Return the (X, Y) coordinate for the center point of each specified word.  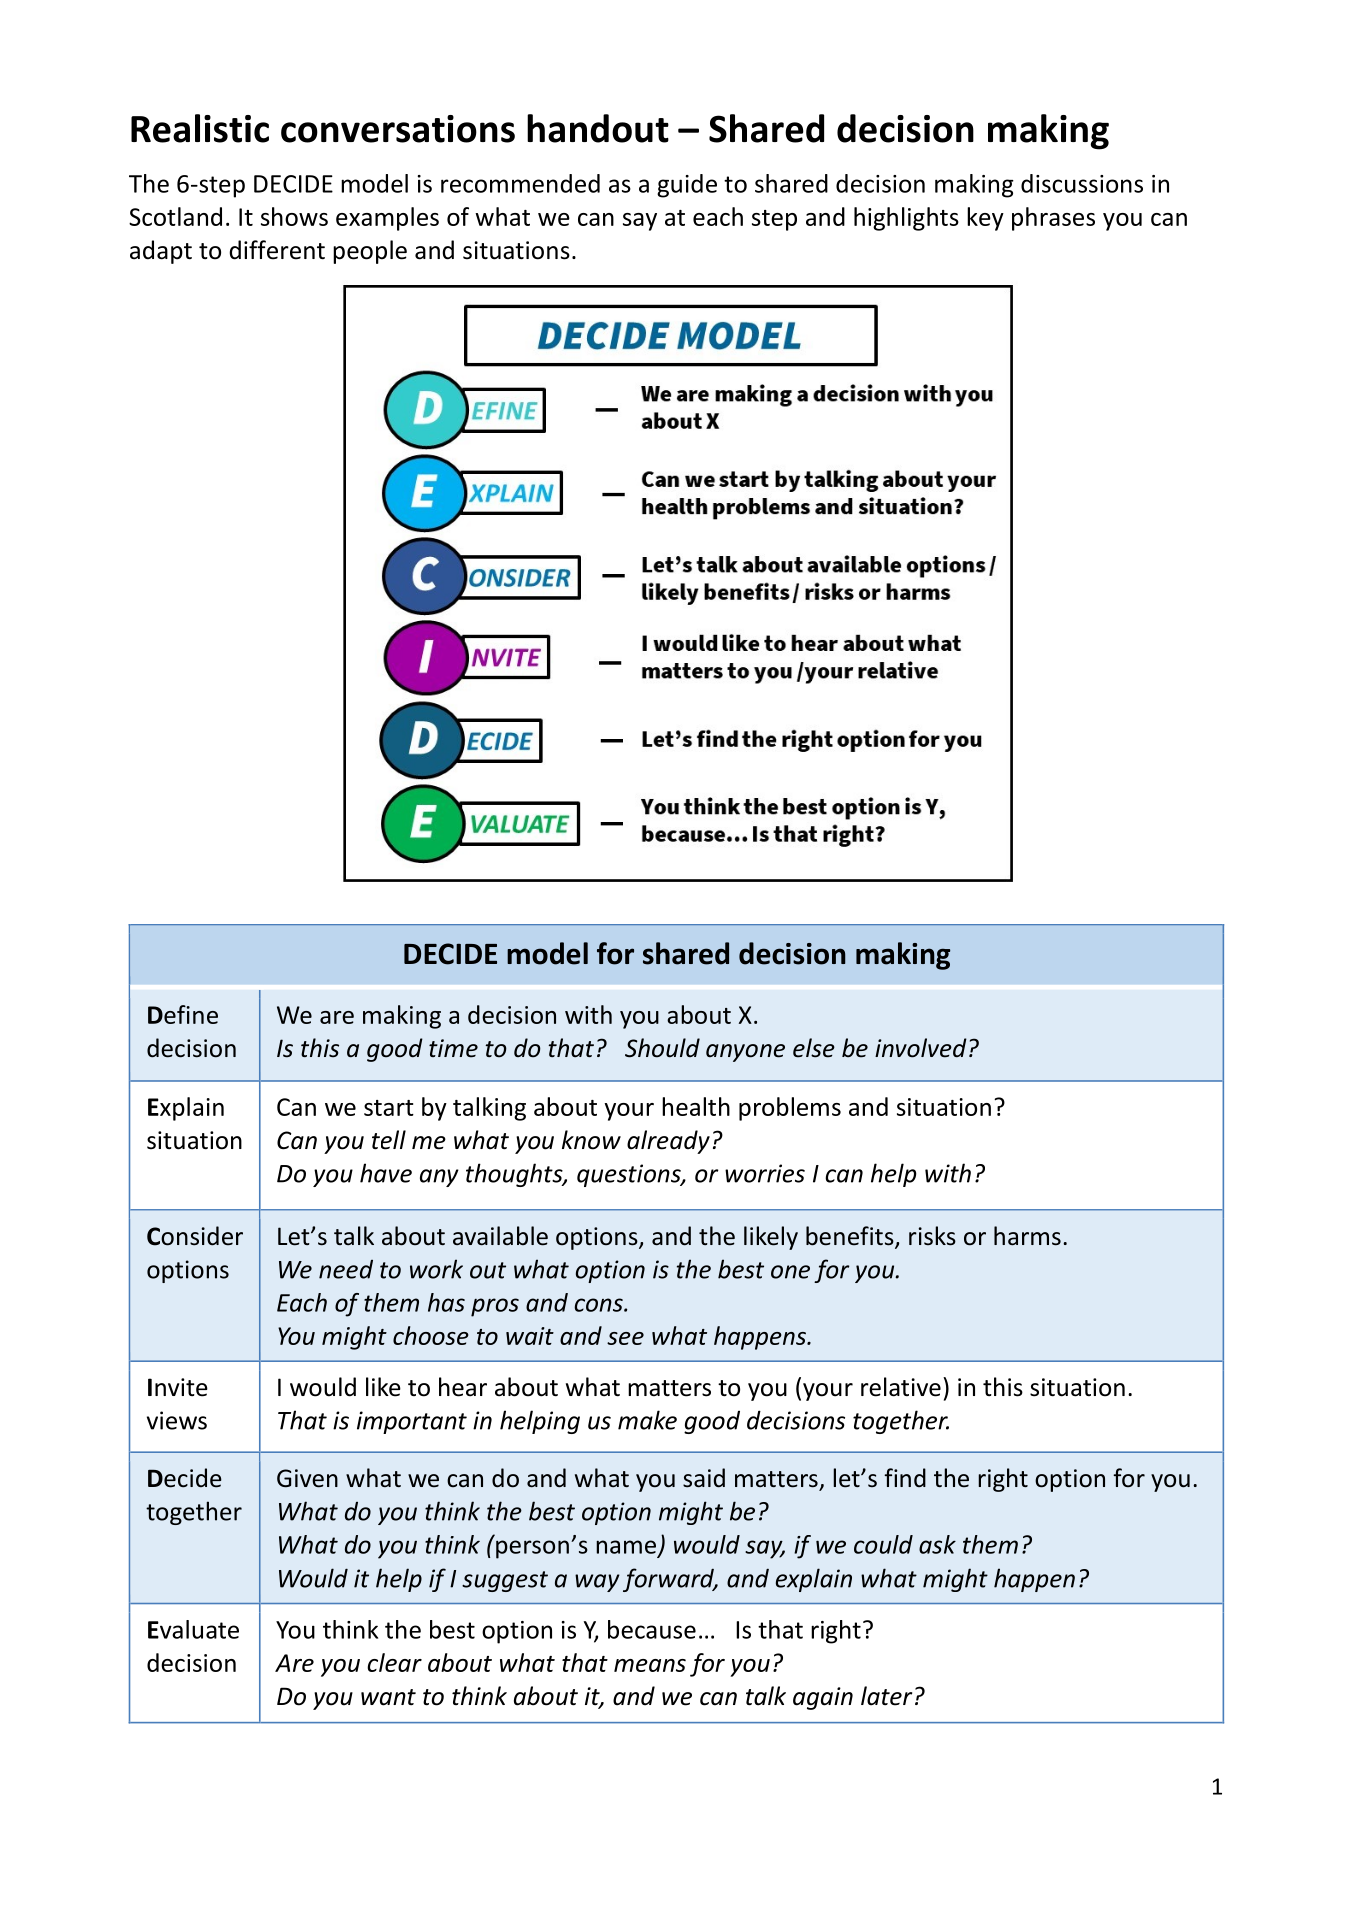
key (985, 219)
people (370, 252)
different (277, 250)
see (625, 1338)
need (346, 1269)
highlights (906, 219)
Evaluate (193, 1629)
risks (932, 1236)
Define (183, 1014)
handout (598, 128)
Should (662, 1048)
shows (294, 216)
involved (921, 1048)
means (650, 1665)
